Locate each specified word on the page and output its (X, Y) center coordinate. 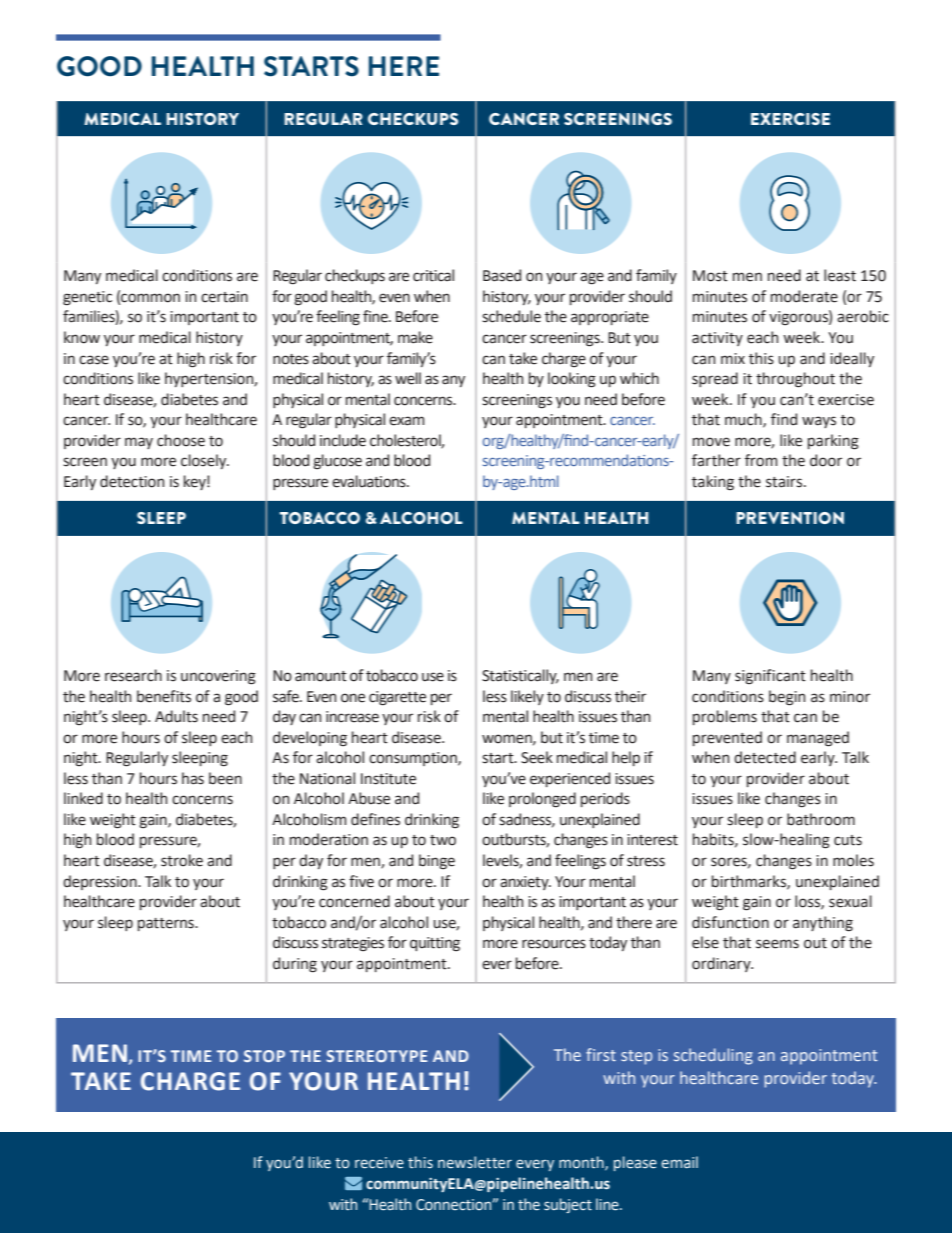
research (133, 675)
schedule (511, 316)
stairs (785, 482)
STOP (264, 1056)
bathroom (821, 819)
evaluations (370, 481)
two (443, 840)
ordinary (722, 964)
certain (224, 297)
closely (205, 461)
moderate (804, 296)
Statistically (520, 676)
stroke (182, 860)
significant (770, 677)
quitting (435, 944)
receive (379, 1163)
